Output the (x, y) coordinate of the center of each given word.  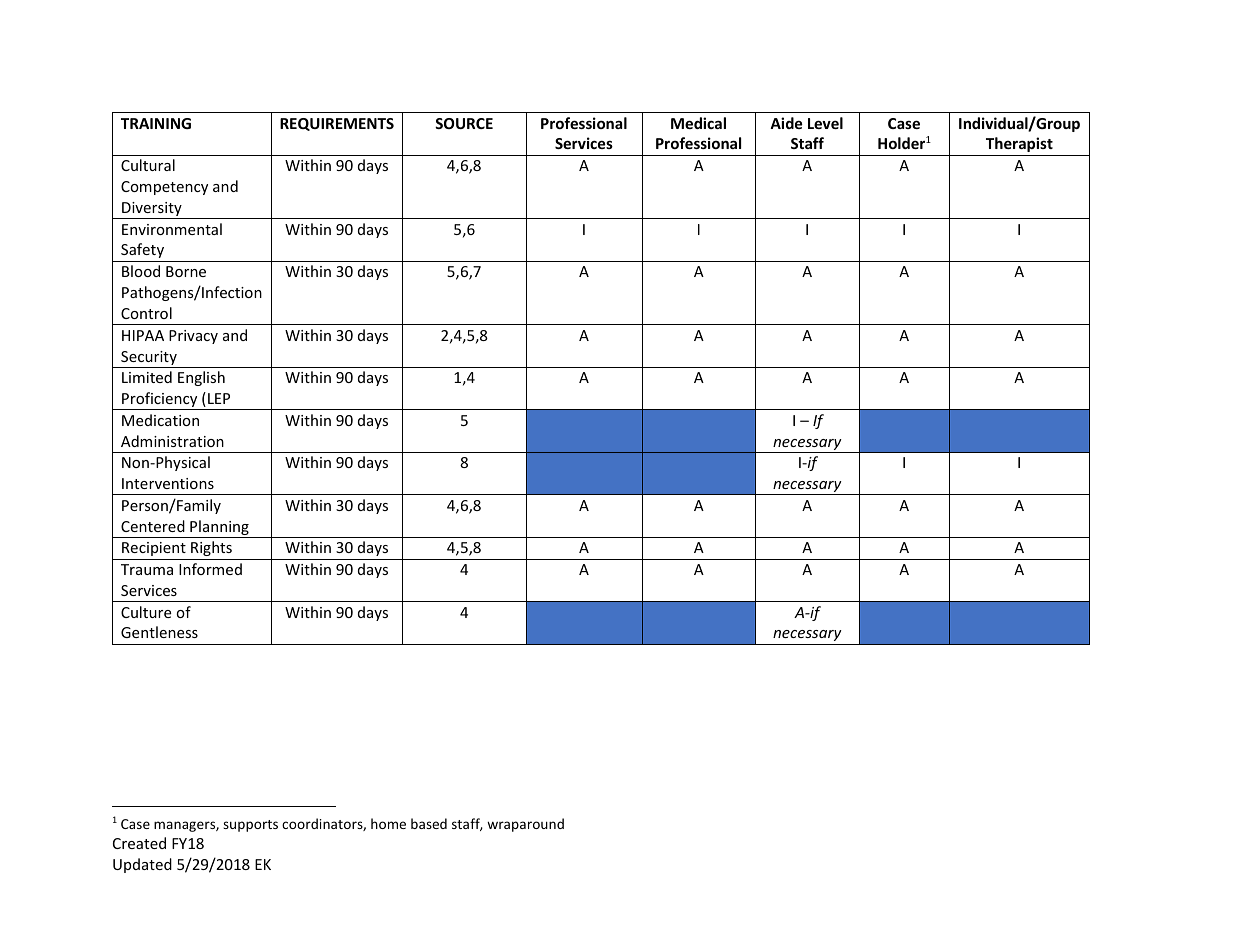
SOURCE (464, 123)
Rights (211, 548)
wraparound (525, 825)
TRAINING (156, 123)
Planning (219, 529)
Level (825, 123)
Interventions (168, 483)
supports (250, 826)
